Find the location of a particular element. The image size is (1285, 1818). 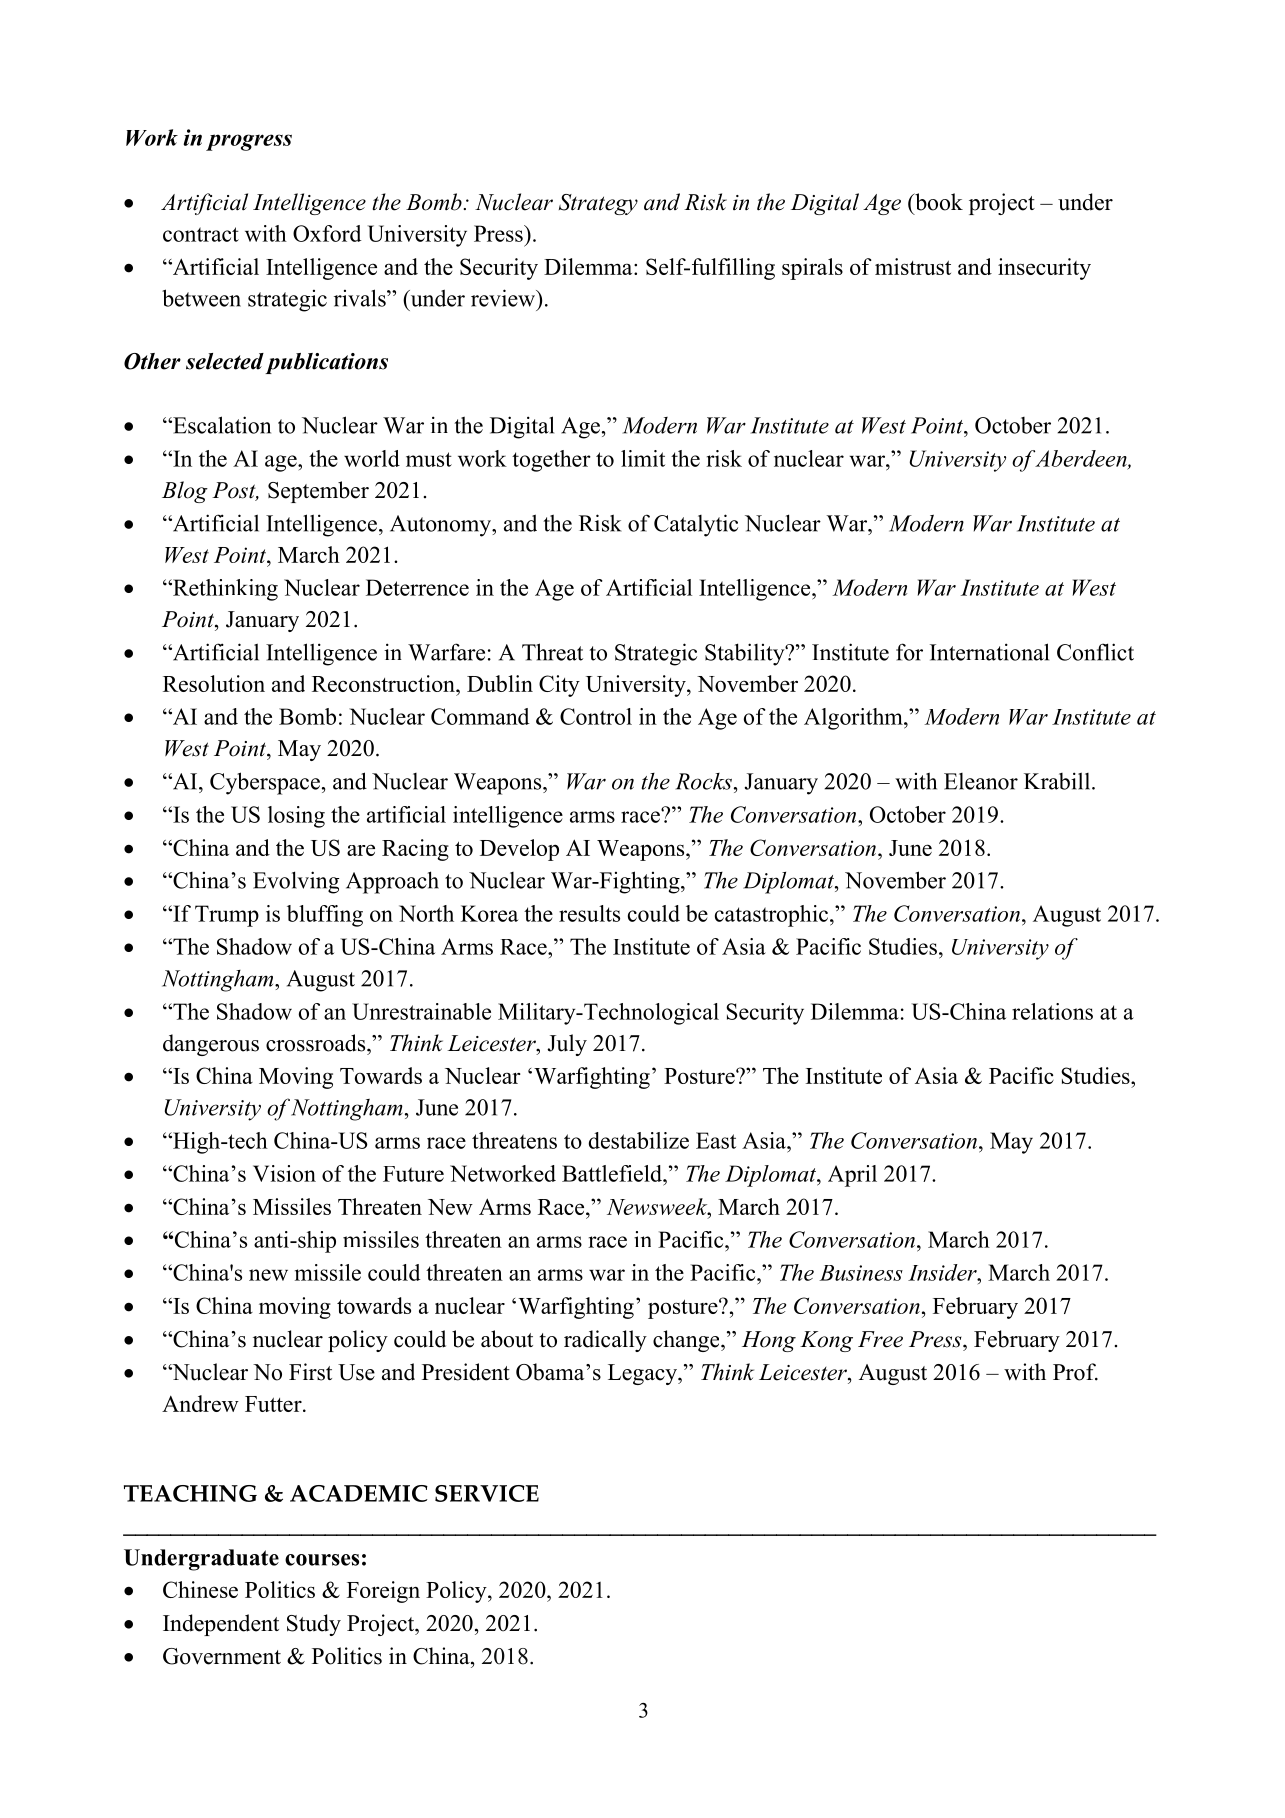

book is located at coordinates (938, 202).
